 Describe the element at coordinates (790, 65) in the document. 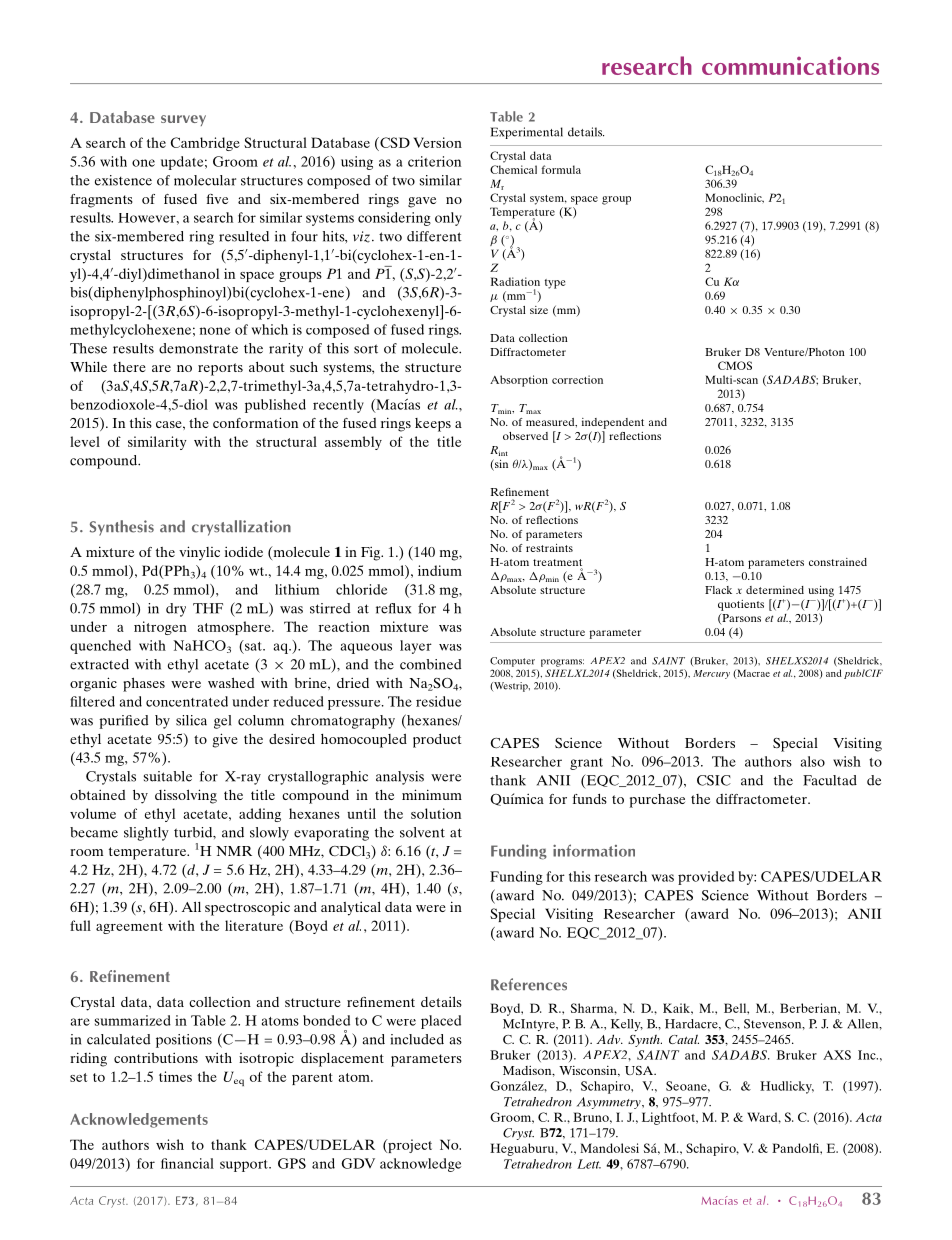

I see `communications` at that location.
